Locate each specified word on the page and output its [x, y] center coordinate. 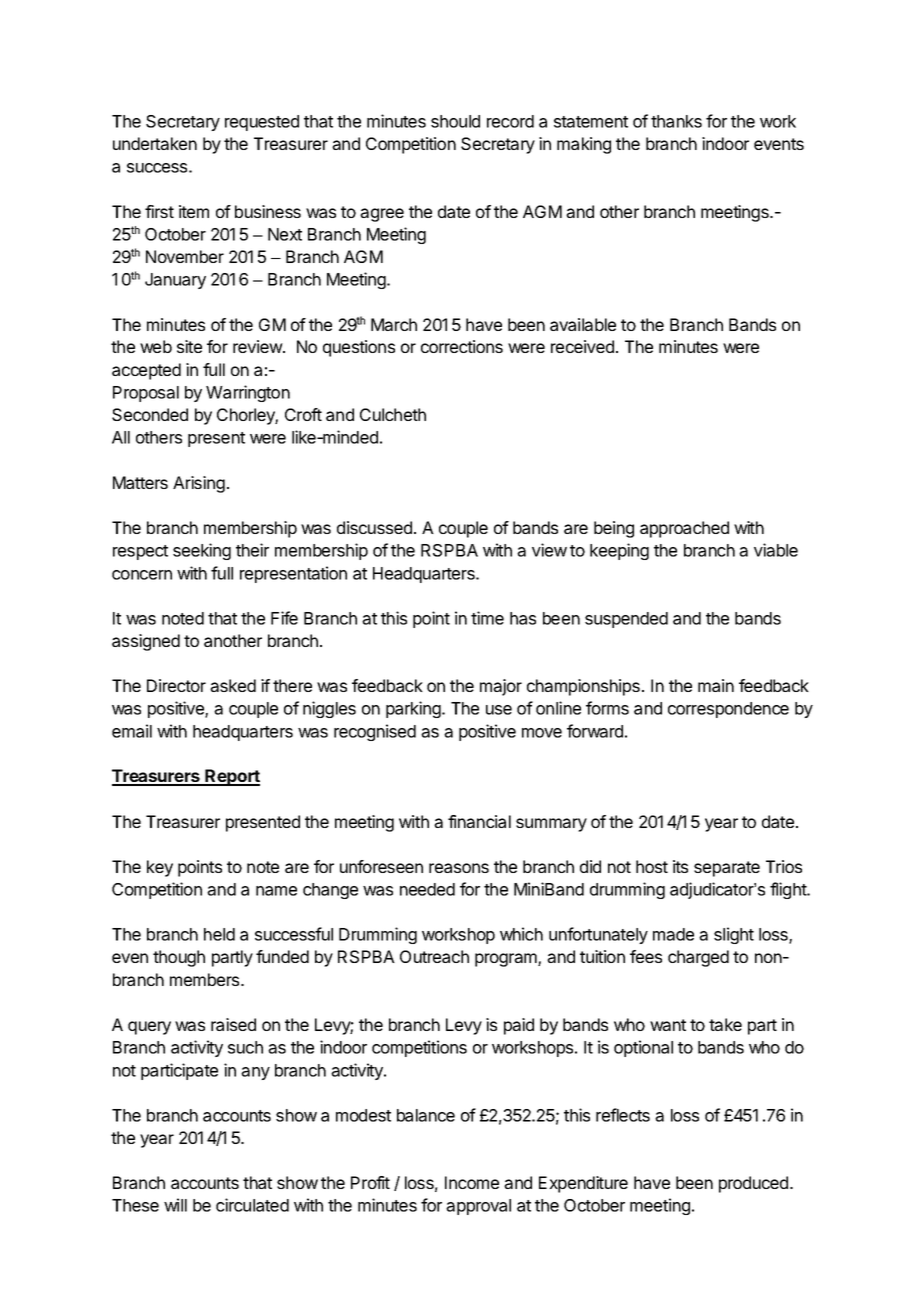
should [455, 121]
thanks [676, 121]
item [194, 211]
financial [479, 821]
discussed [374, 527]
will [175, 1205]
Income [472, 1182]
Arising [199, 484]
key [160, 868]
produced [753, 1184]
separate [727, 869]
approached [684, 529]
